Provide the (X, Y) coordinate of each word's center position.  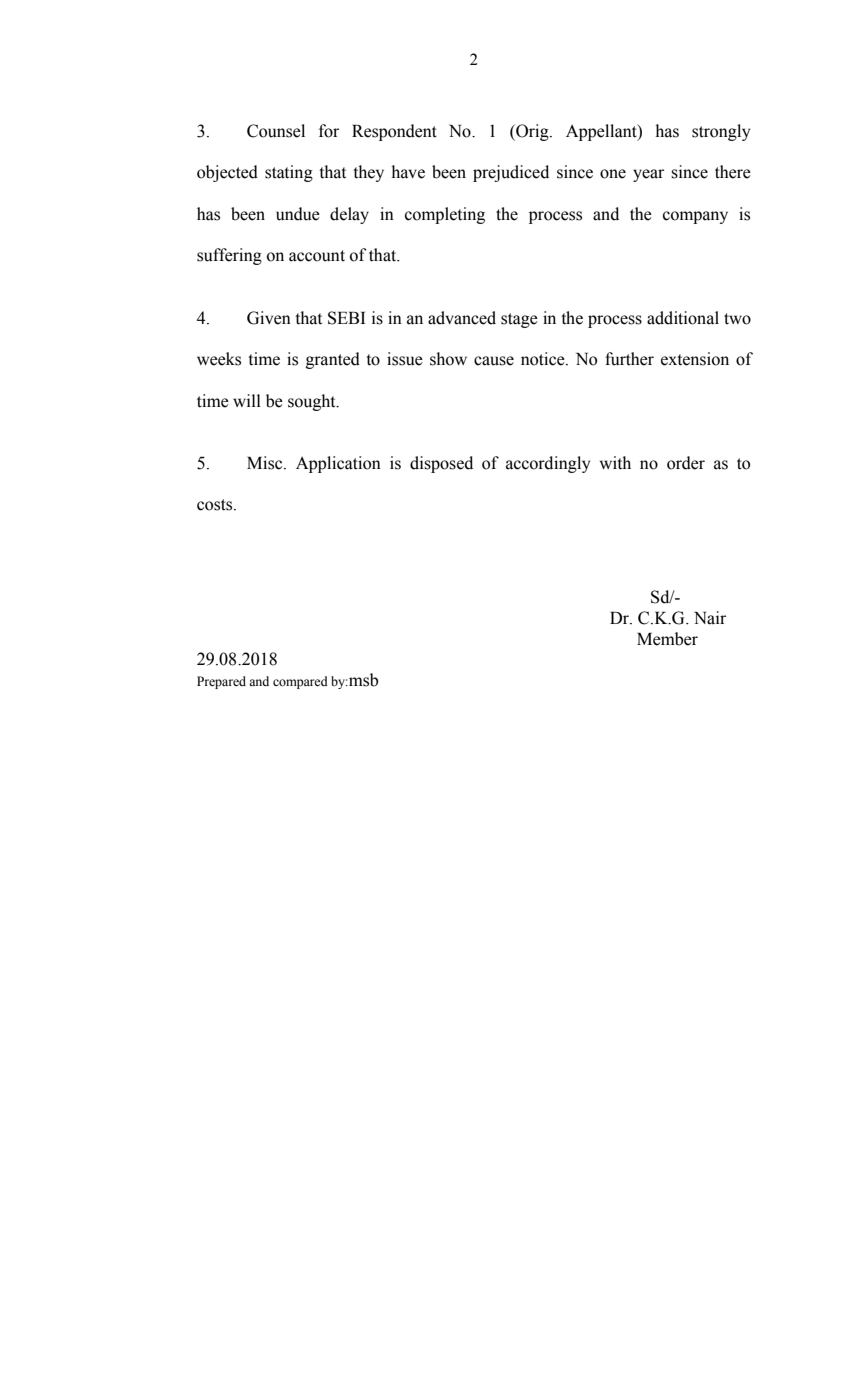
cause (494, 361)
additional (683, 318)
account (317, 256)
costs (216, 505)
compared (300, 682)
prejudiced (511, 173)
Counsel (276, 131)
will (247, 400)
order (686, 463)
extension (695, 359)
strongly (721, 132)
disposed (441, 464)
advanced (462, 318)
